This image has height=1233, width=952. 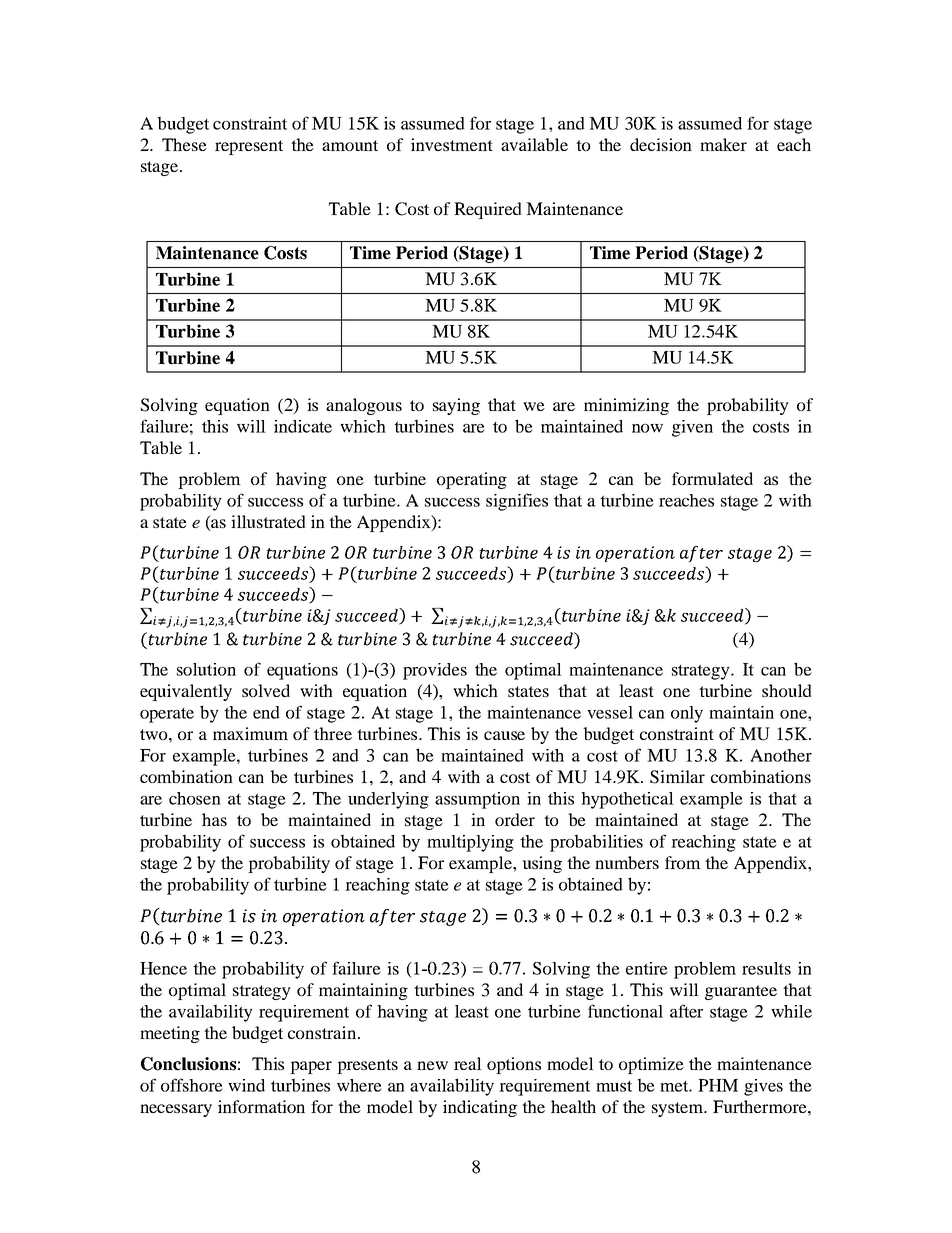 What do you see at coordinates (249, 147) in the image?
I see `represent` at bounding box center [249, 147].
